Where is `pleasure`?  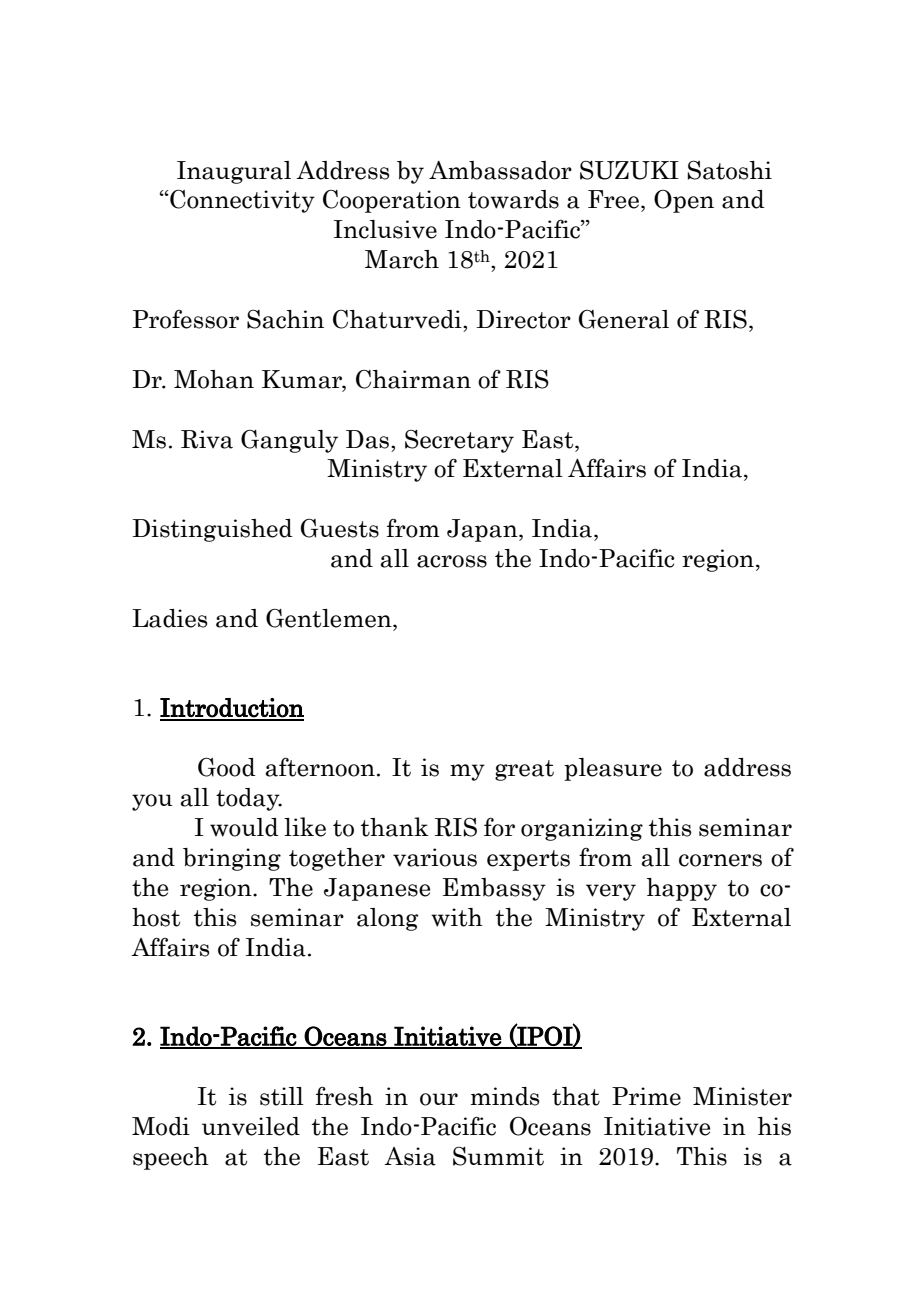
pleasure is located at coordinates (613, 769).
